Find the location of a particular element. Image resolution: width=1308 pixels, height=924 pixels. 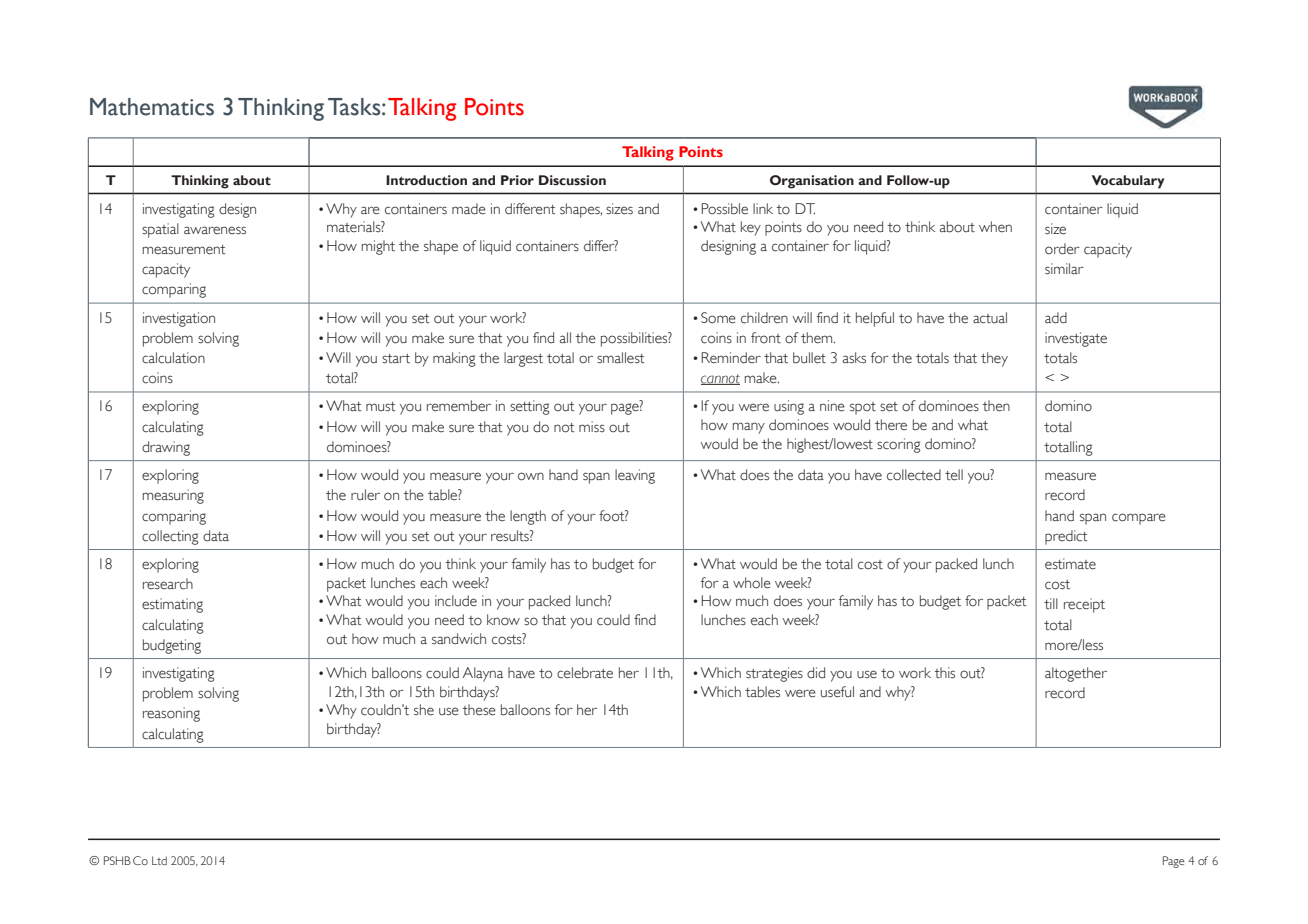

miss is located at coordinates (592, 427).
